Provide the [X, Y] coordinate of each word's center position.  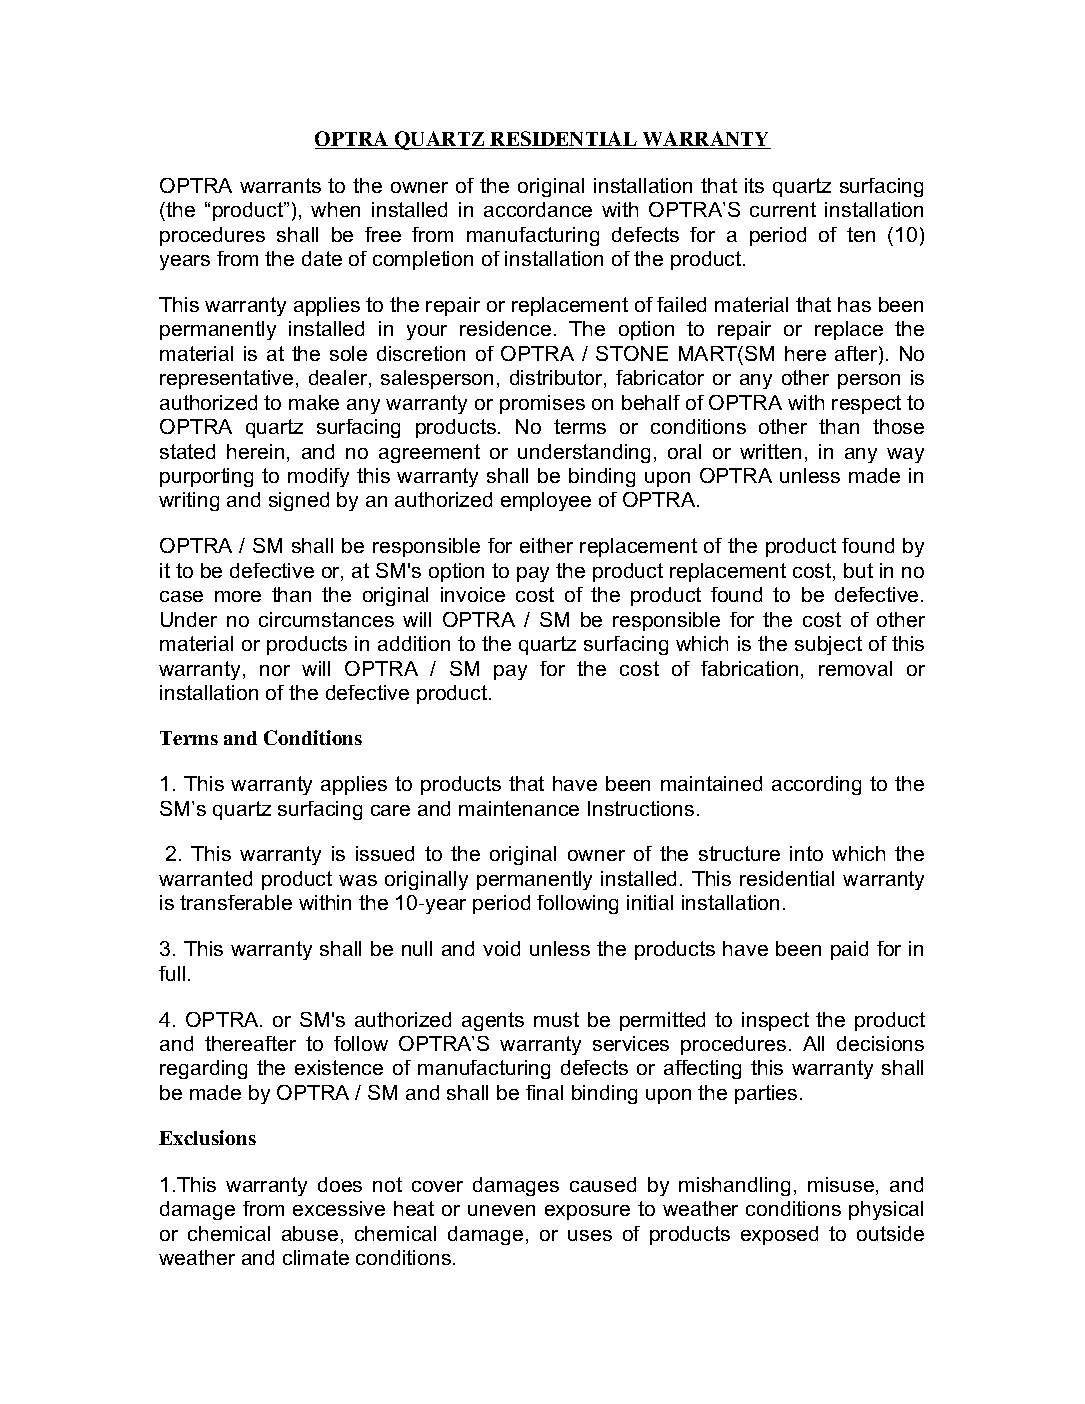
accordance [538, 209]
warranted [205, 878]
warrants [280, 185]
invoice [473, 594]
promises [542, 404]
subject [828, 645]
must [556, 1019]
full [172, 973]
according [816, 785]
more [238, 596]
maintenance [519, 808]
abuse [310, 1233]
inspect [775, 1021]
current [783, 209]
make [314, 402]
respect [866, 404]
